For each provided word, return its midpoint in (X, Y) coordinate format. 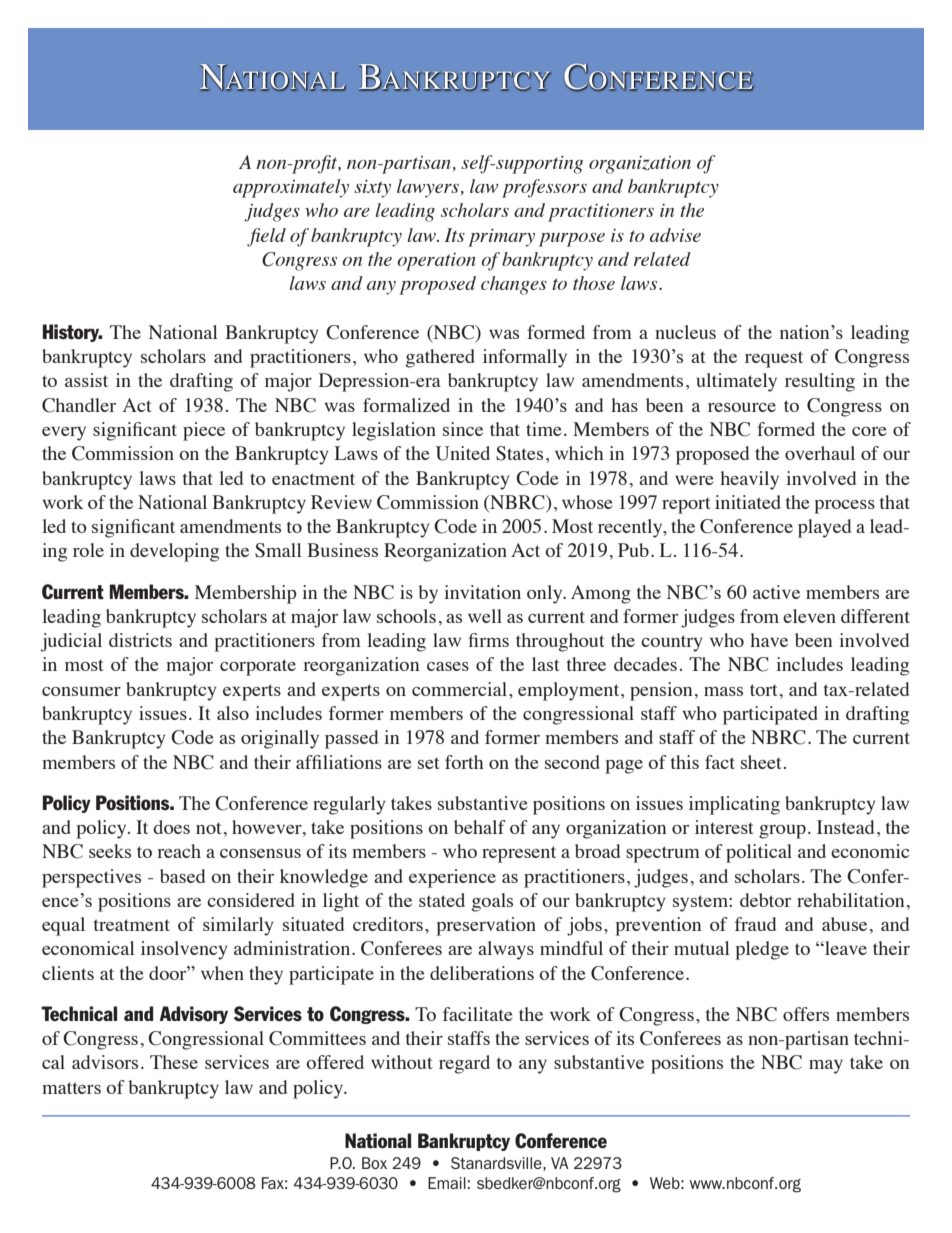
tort (764, 690)
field (266, 237)
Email (447, 1183)
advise (675, 235)
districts (140, 640)
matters (71, 1088)
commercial (461, 689)
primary (501, 238)
